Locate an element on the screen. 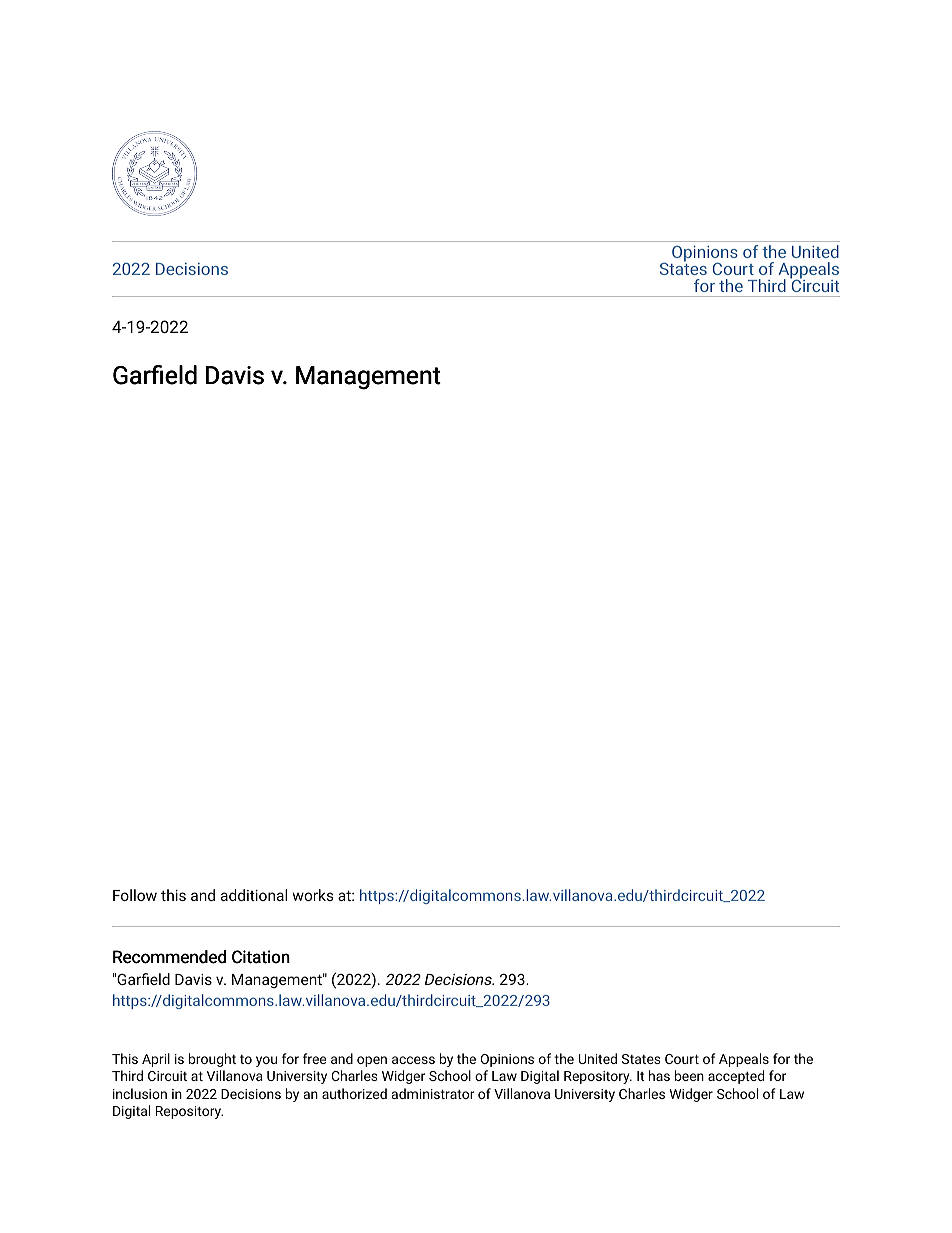 Image resolution: width=952 pixels, height=1233 pixels. Recommended is located at coordinates (169, 957).
